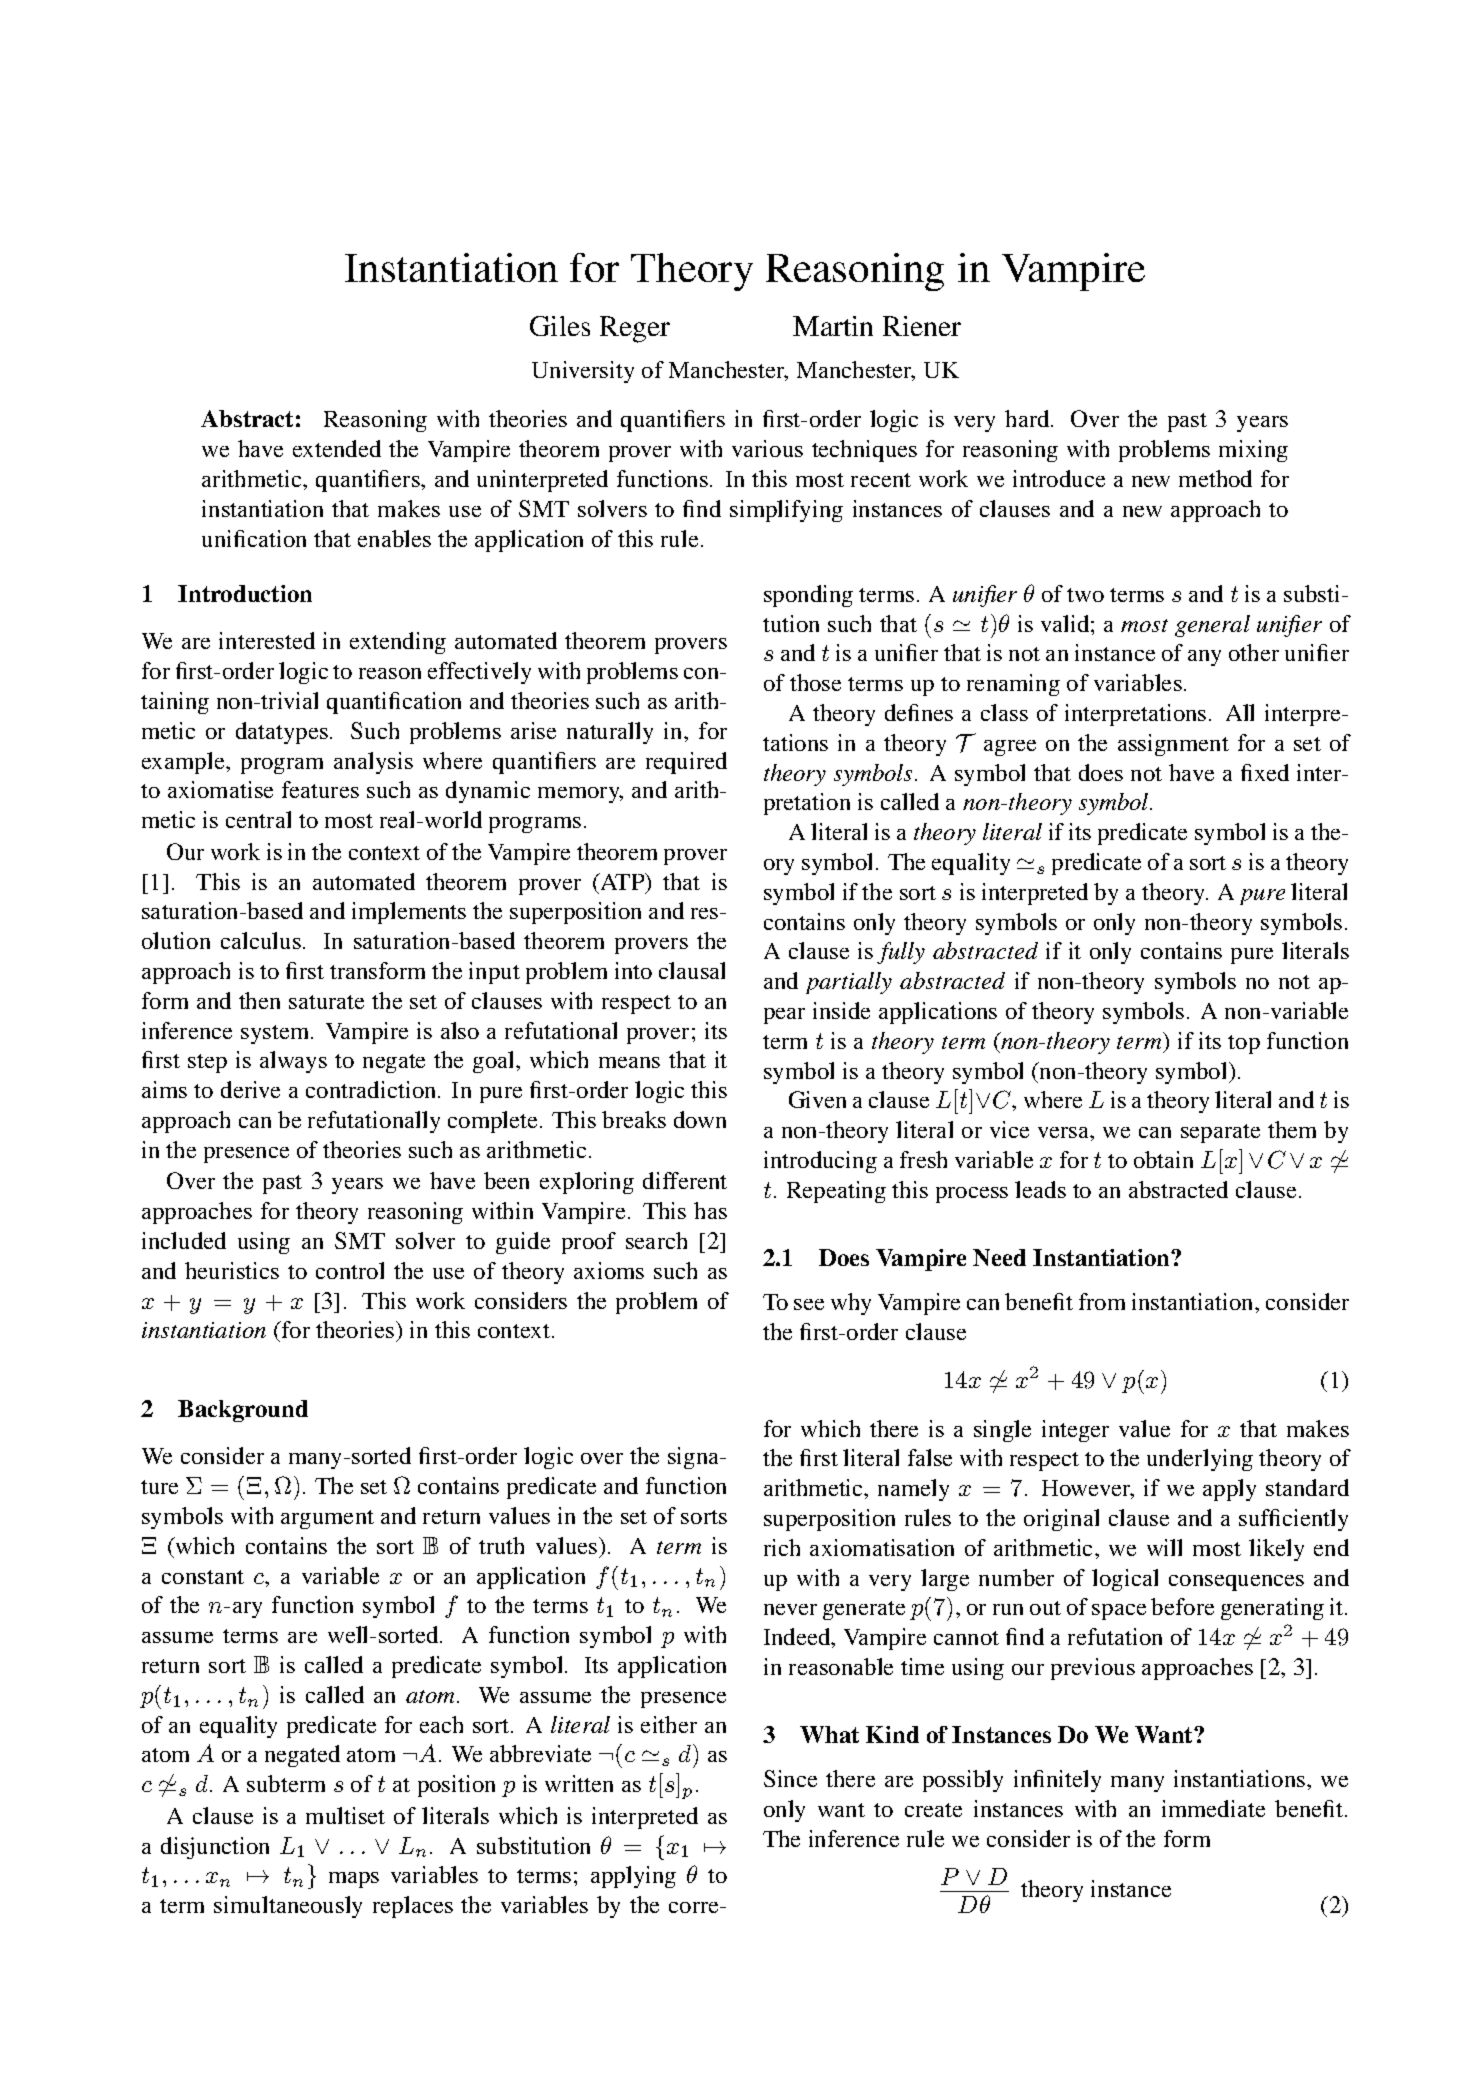 The width and height of the image is (1484, 2099). I want to click on derive, so click(250, 1089).
